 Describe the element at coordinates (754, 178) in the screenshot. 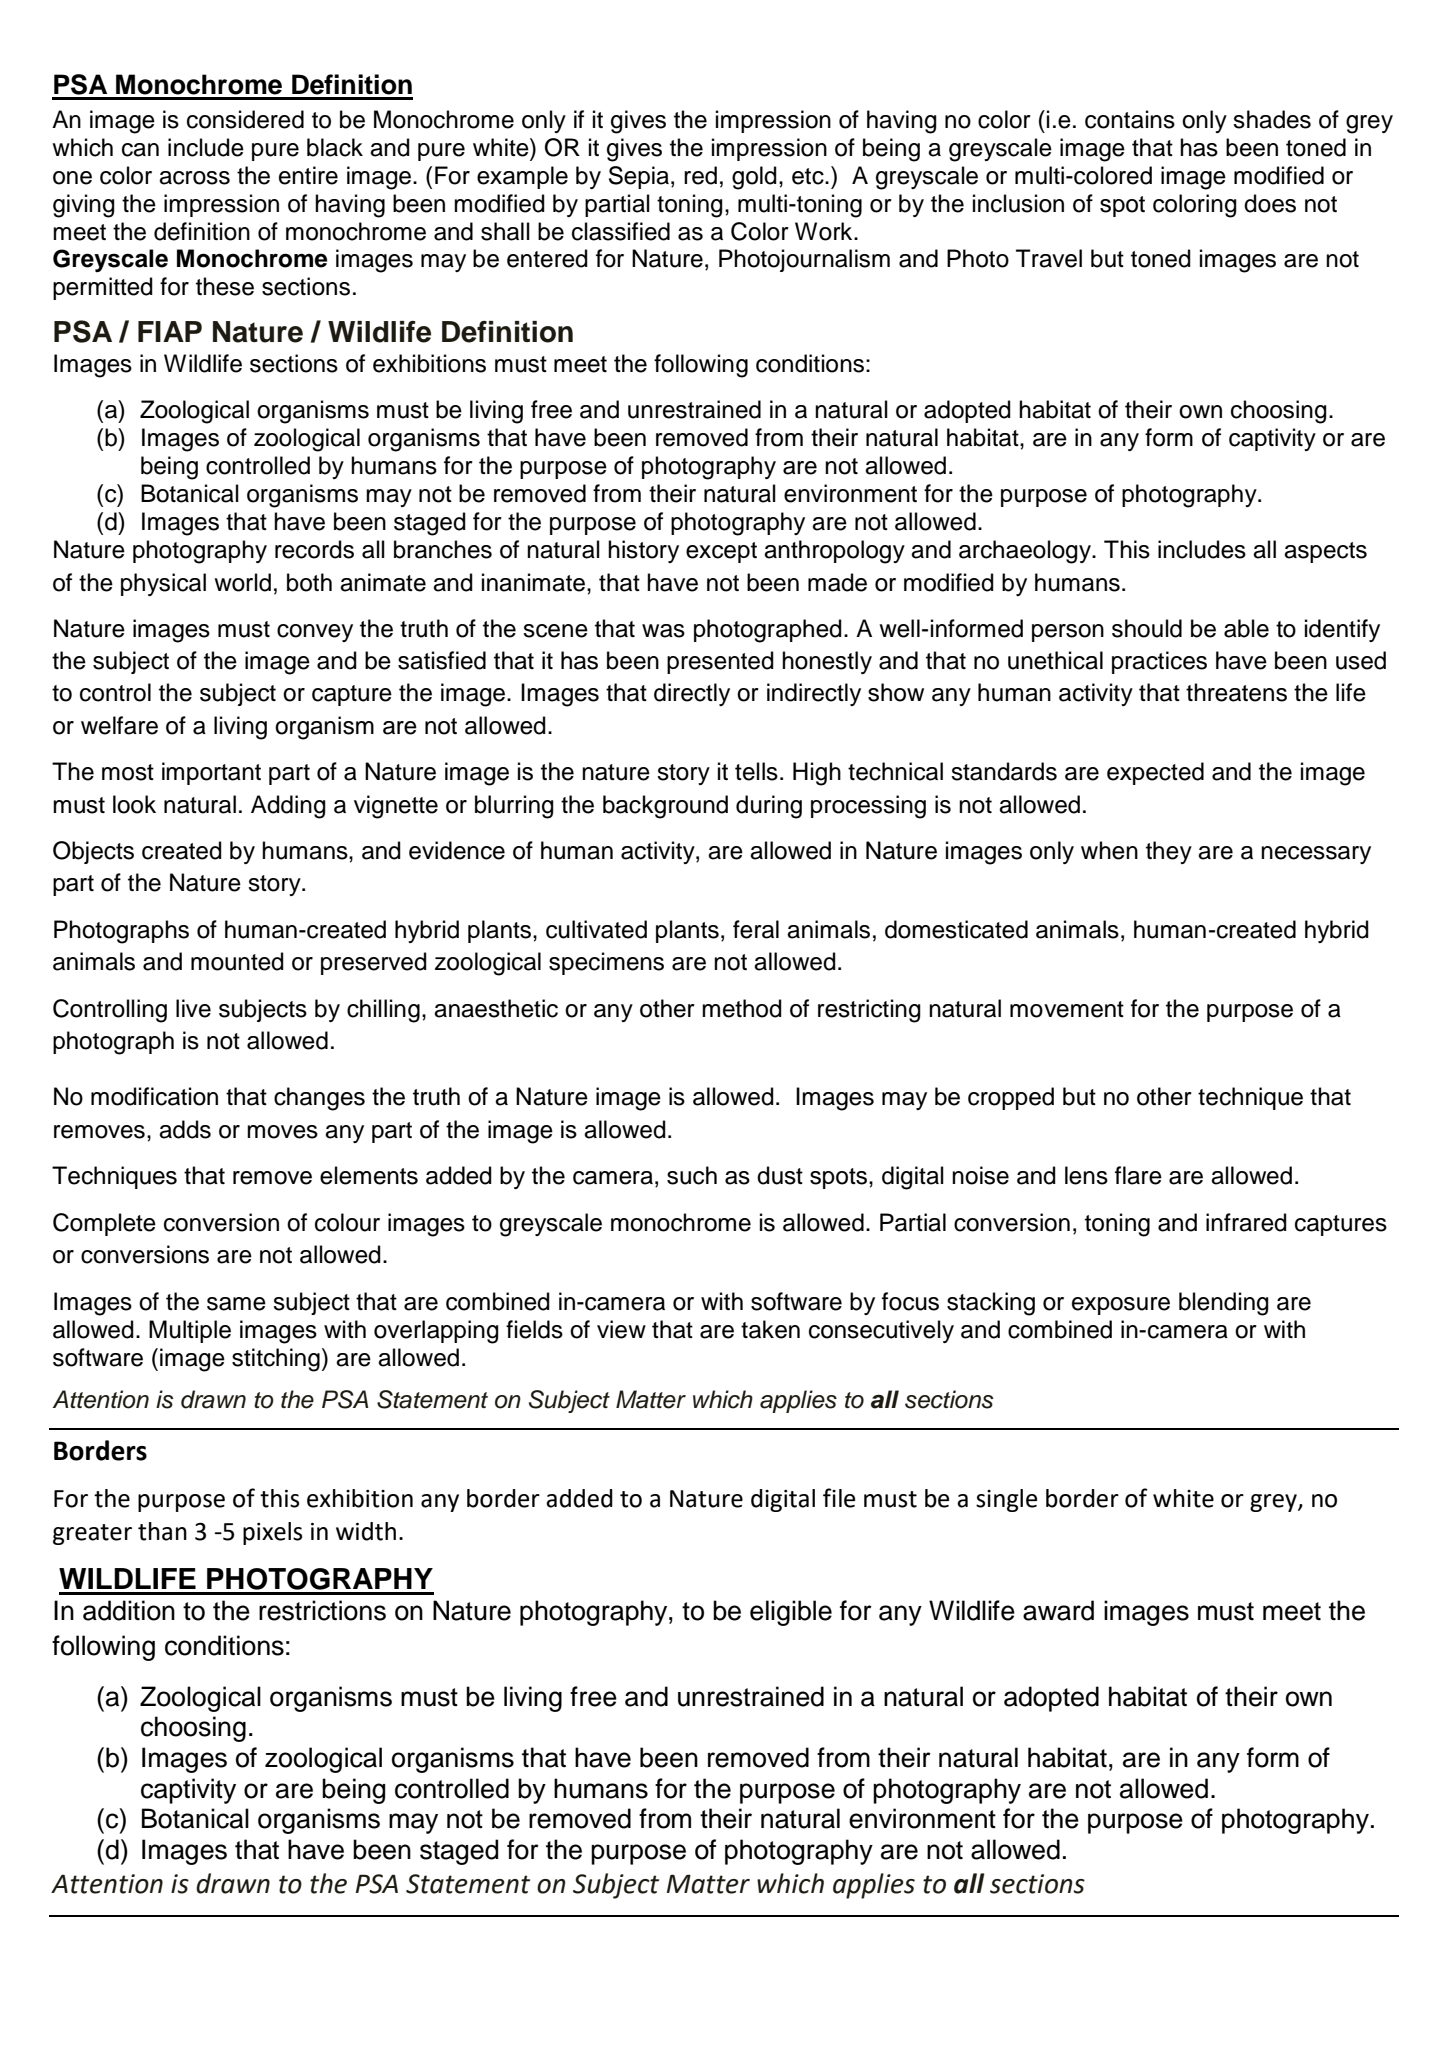

I see `gold` at that location.
